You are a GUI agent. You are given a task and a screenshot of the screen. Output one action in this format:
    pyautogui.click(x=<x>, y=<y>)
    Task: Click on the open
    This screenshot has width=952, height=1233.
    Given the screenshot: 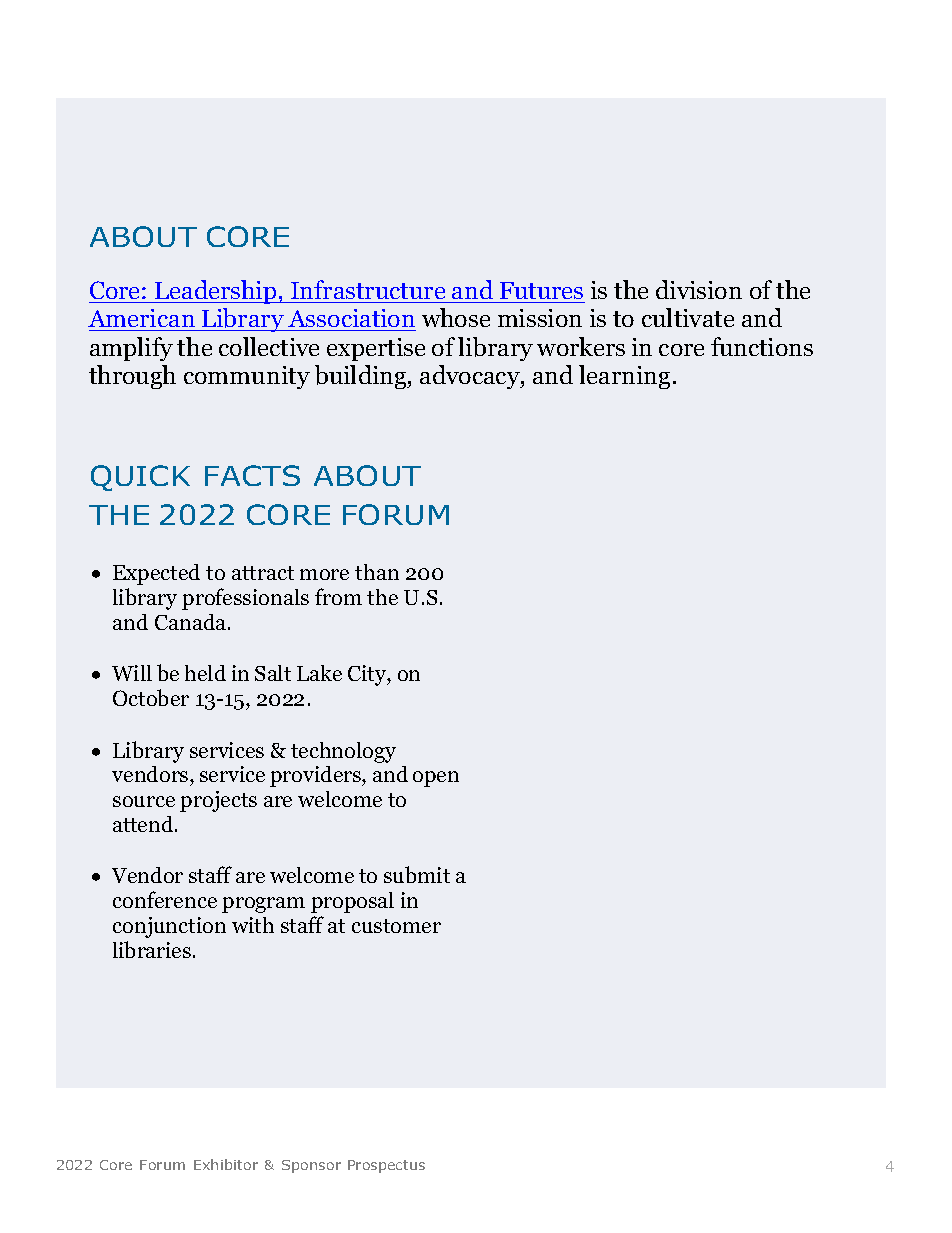 What is the action you would take?
    pyautogui.click(x=436, y=779)
